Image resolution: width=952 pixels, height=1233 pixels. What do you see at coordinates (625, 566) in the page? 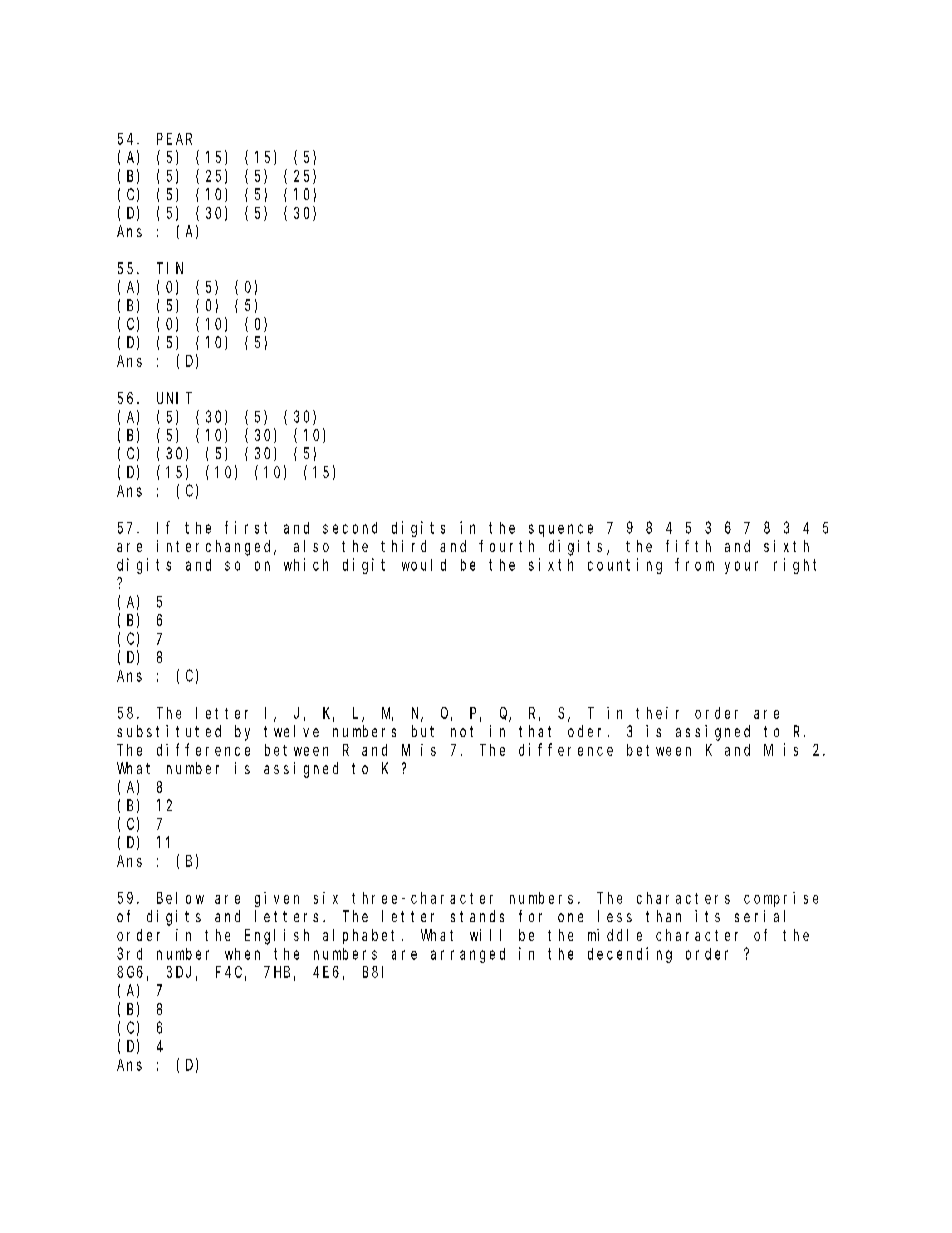
I see `counting` at bounding box center [625, 566].
